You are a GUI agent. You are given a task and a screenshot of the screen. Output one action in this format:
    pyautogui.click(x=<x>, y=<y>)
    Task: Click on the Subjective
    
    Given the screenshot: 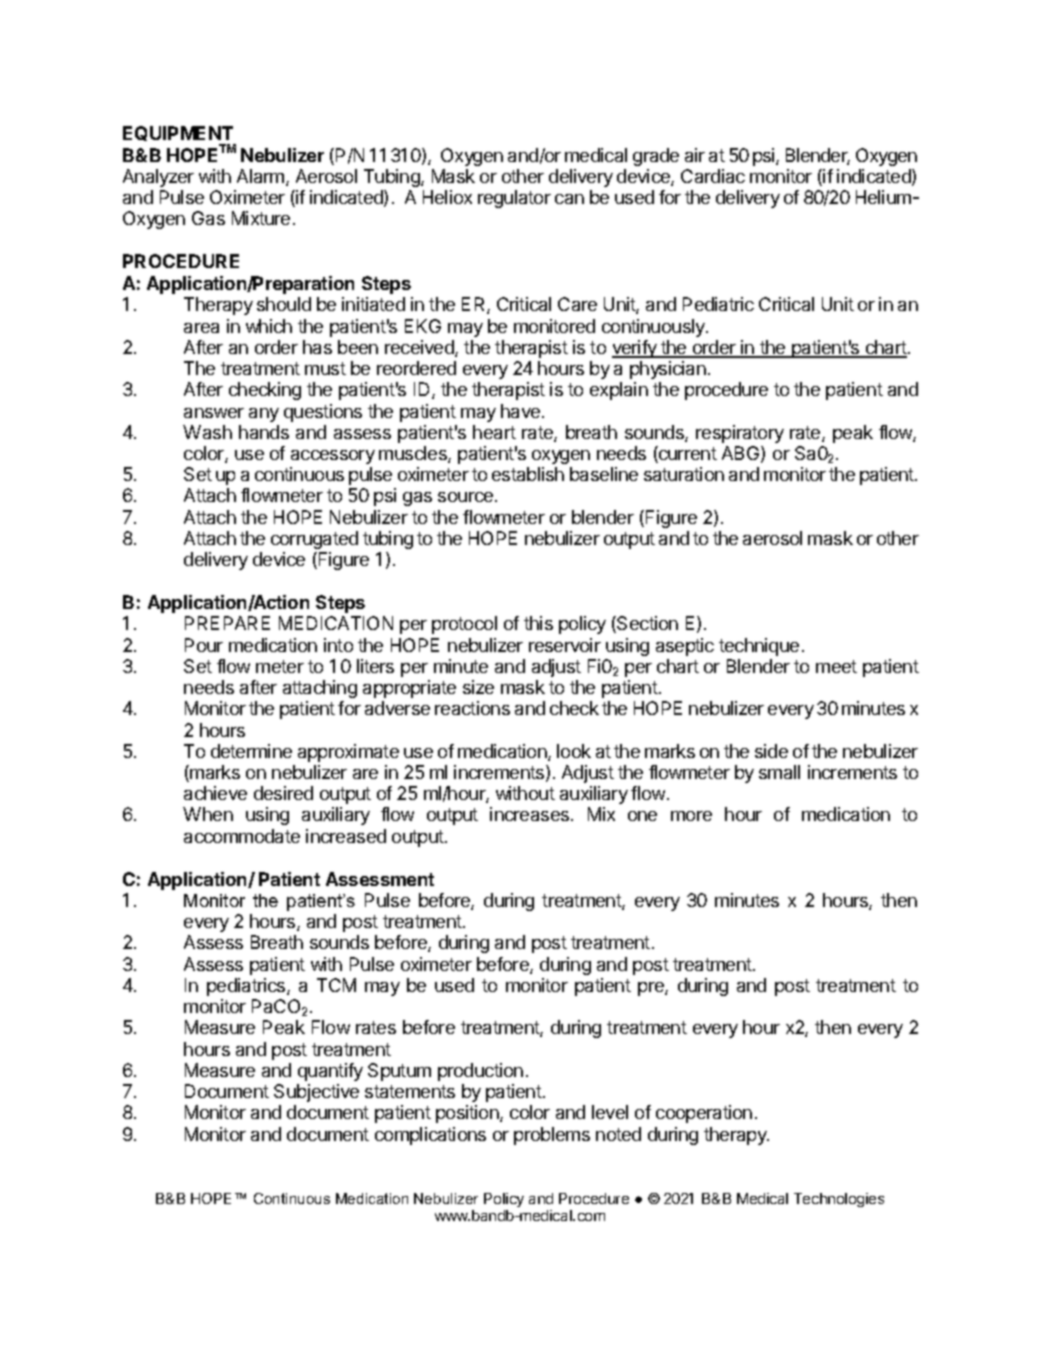 What is the action you would take?
    pyautogui.click(x=316, y=1093)
